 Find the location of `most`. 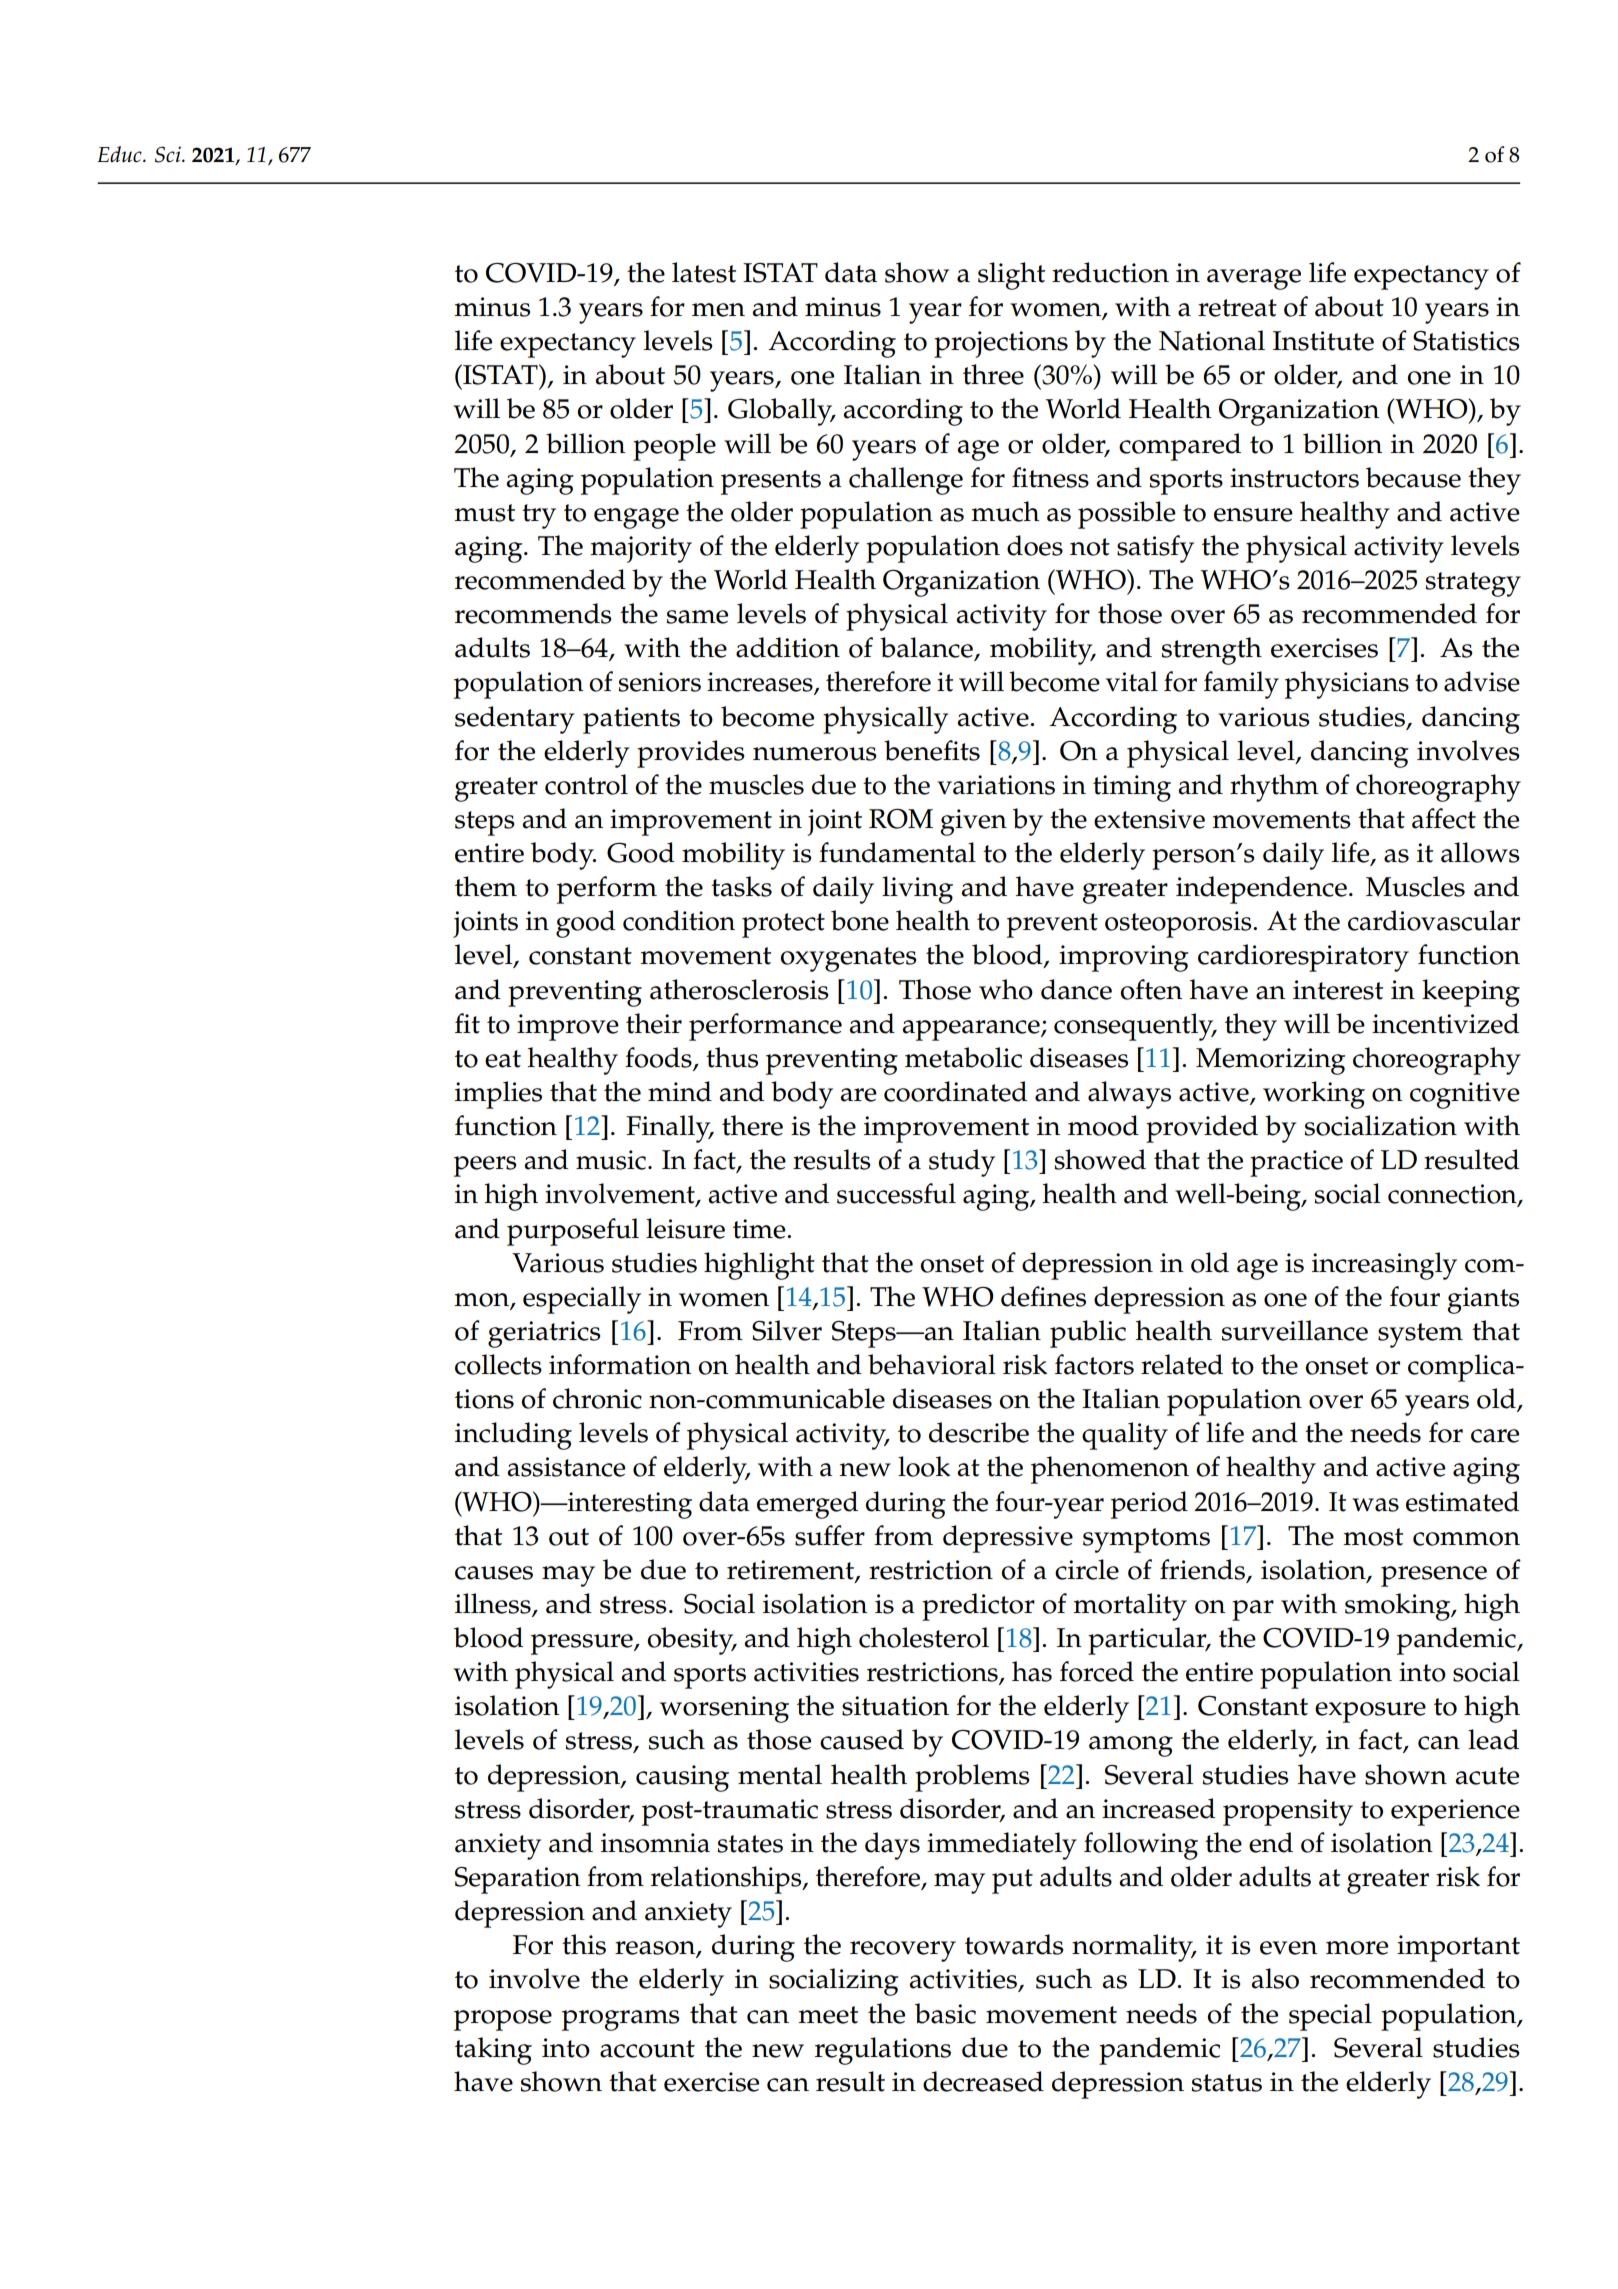

most is located at coordinates (1373, 1537).
